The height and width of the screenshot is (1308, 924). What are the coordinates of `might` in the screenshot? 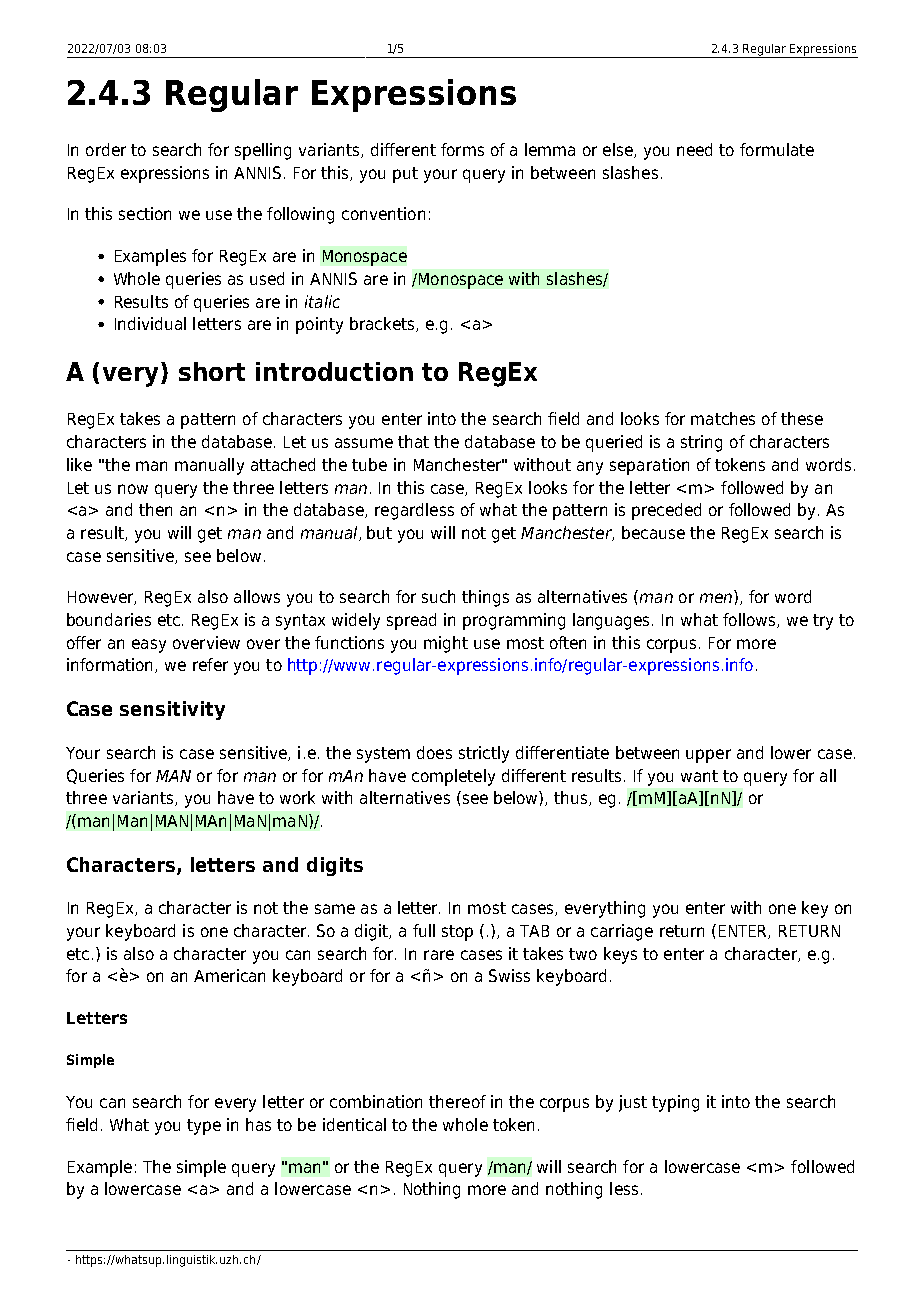 It's located at (446, 644).
